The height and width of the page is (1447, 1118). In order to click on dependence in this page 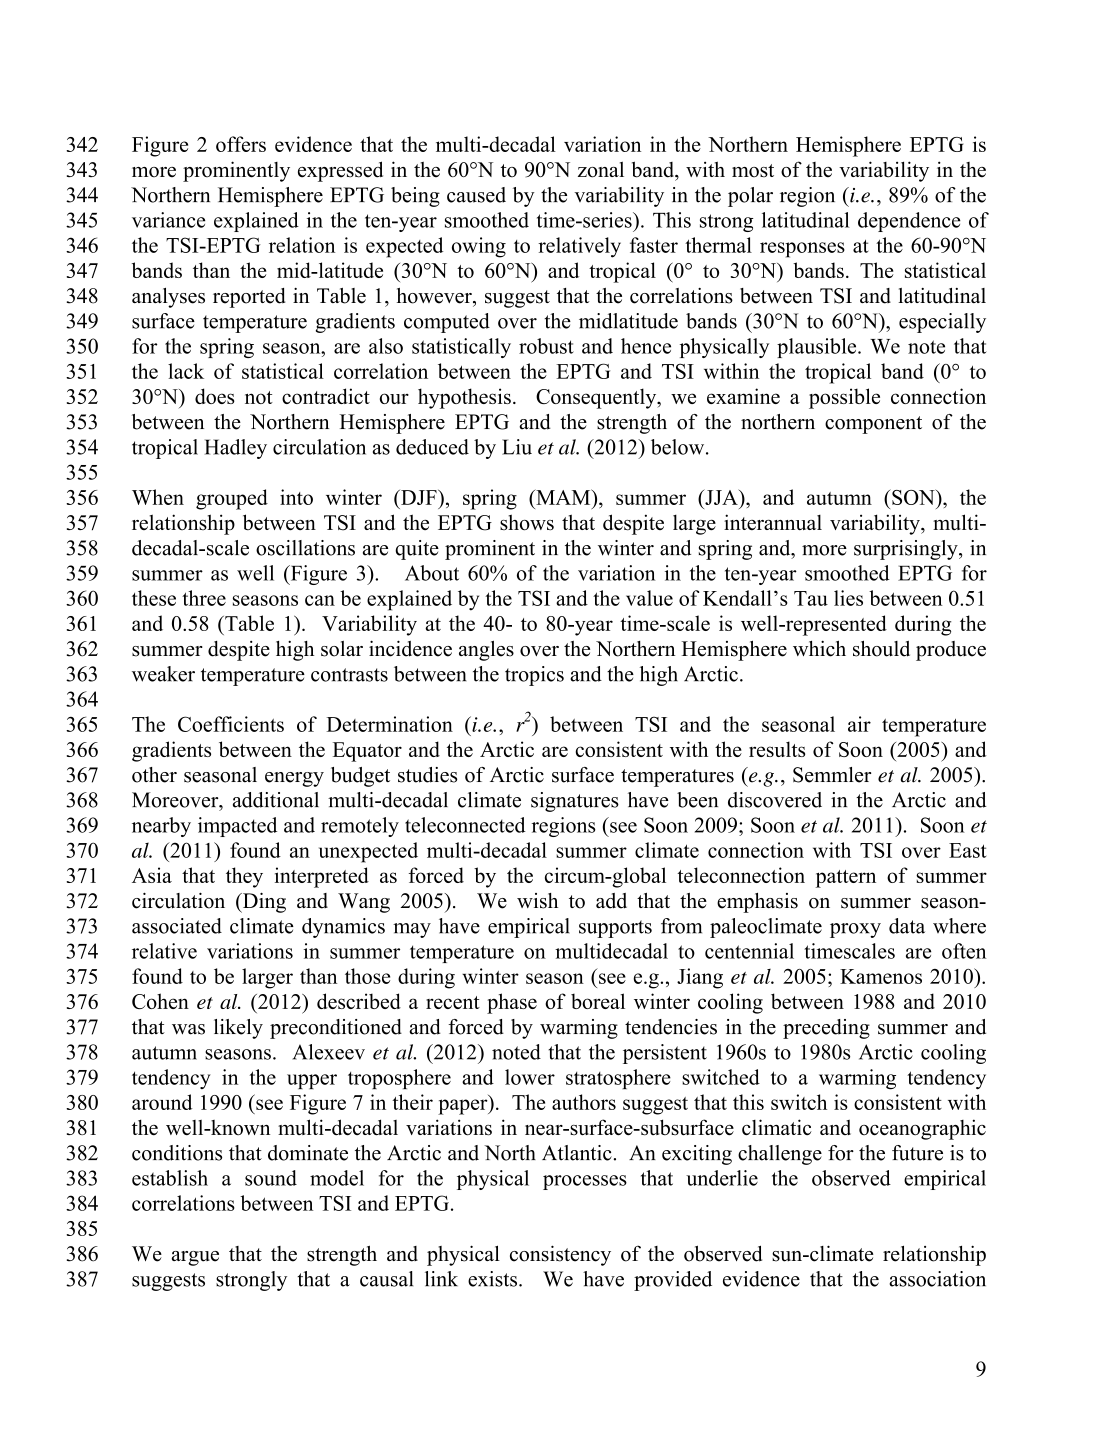, I will do `click(909, 222)`.
